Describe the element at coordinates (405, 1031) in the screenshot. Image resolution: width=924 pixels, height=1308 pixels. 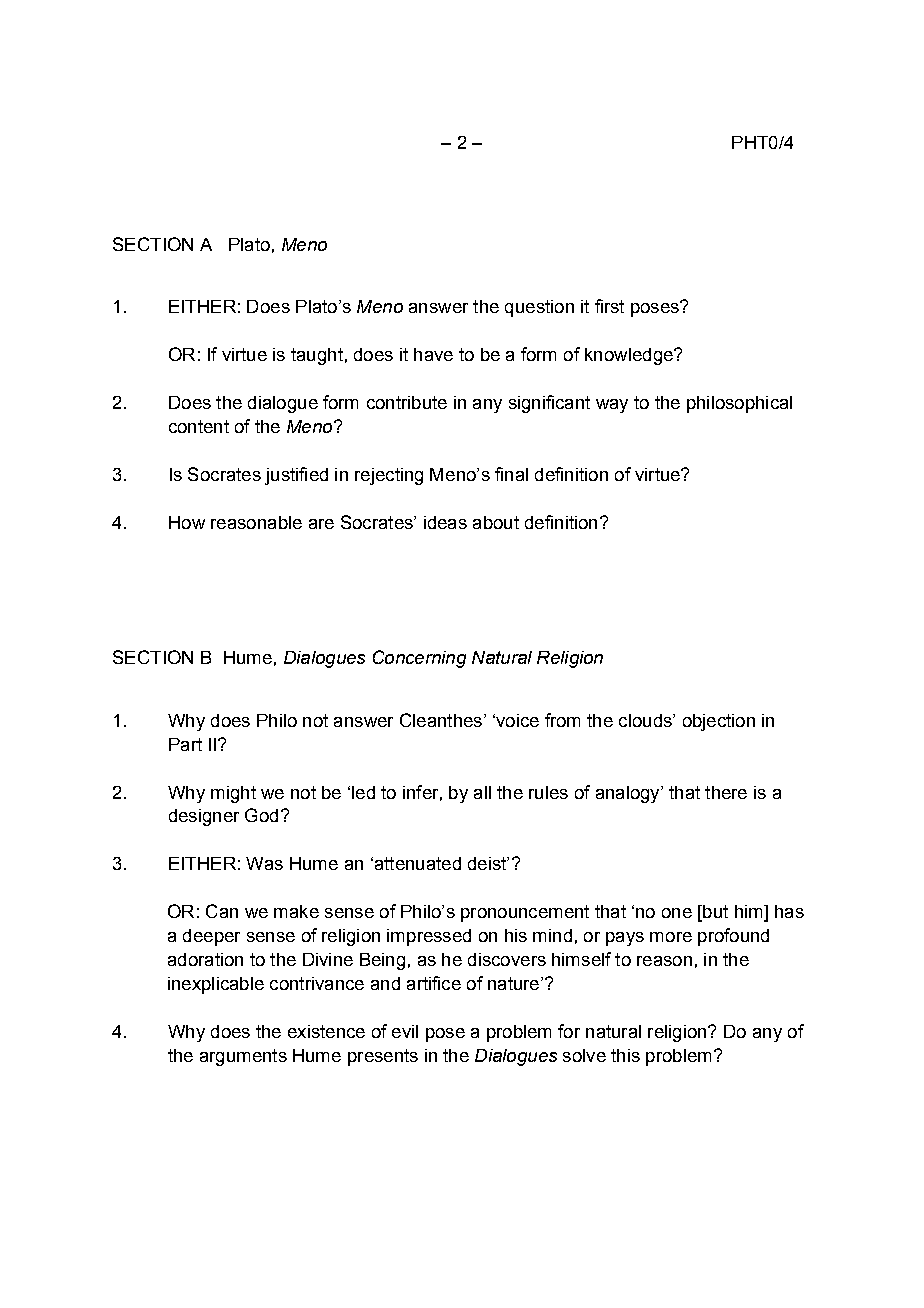
I see `evil` at that location.
